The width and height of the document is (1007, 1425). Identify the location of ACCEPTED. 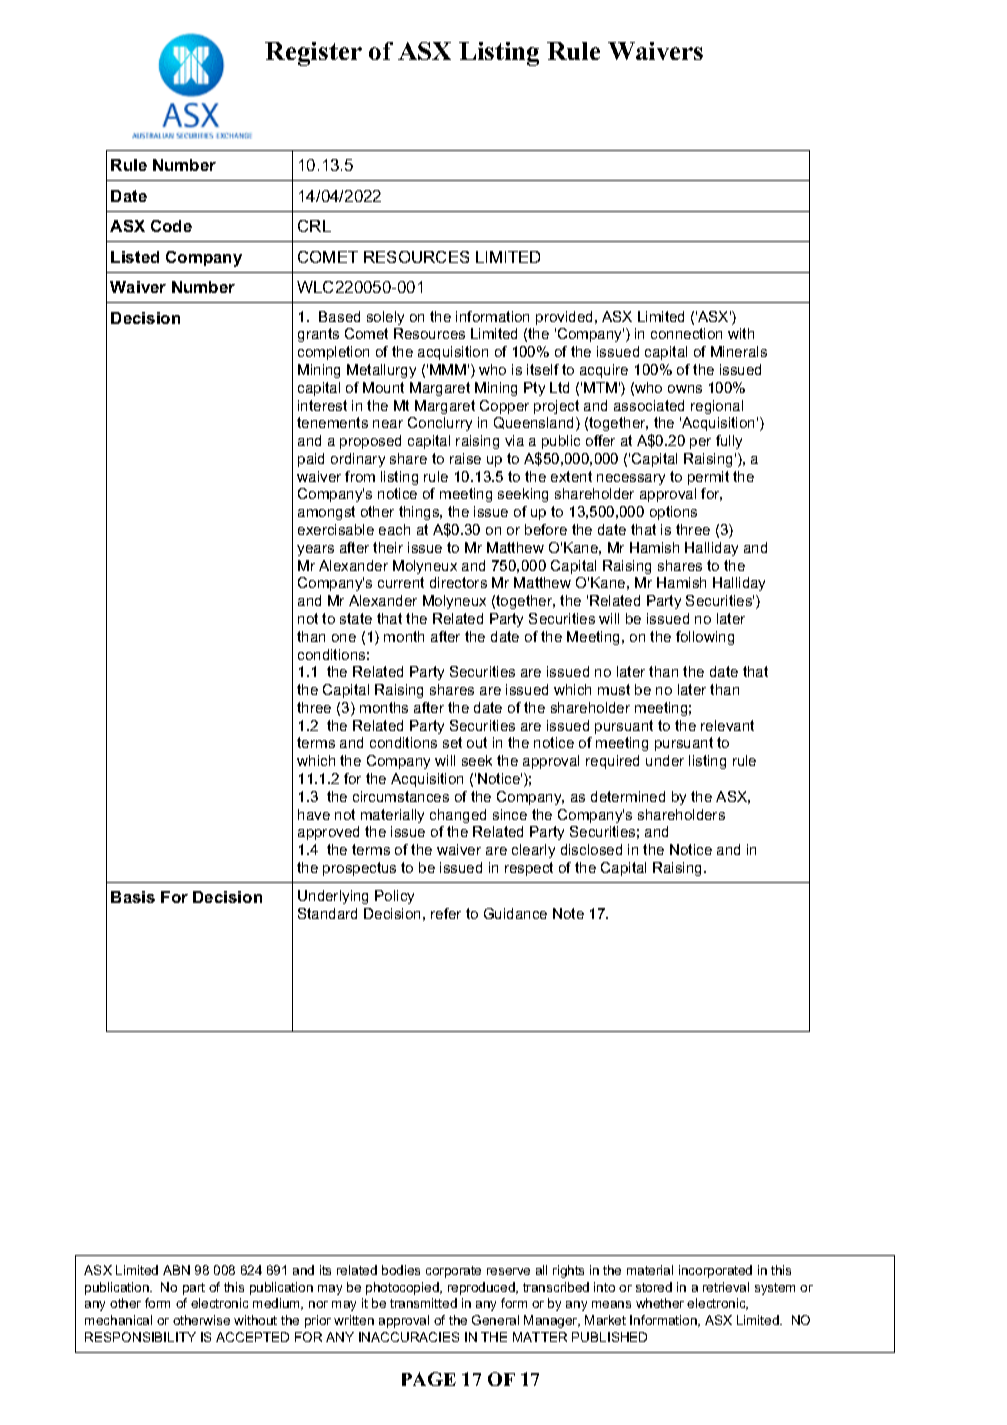
(252, 1337).
